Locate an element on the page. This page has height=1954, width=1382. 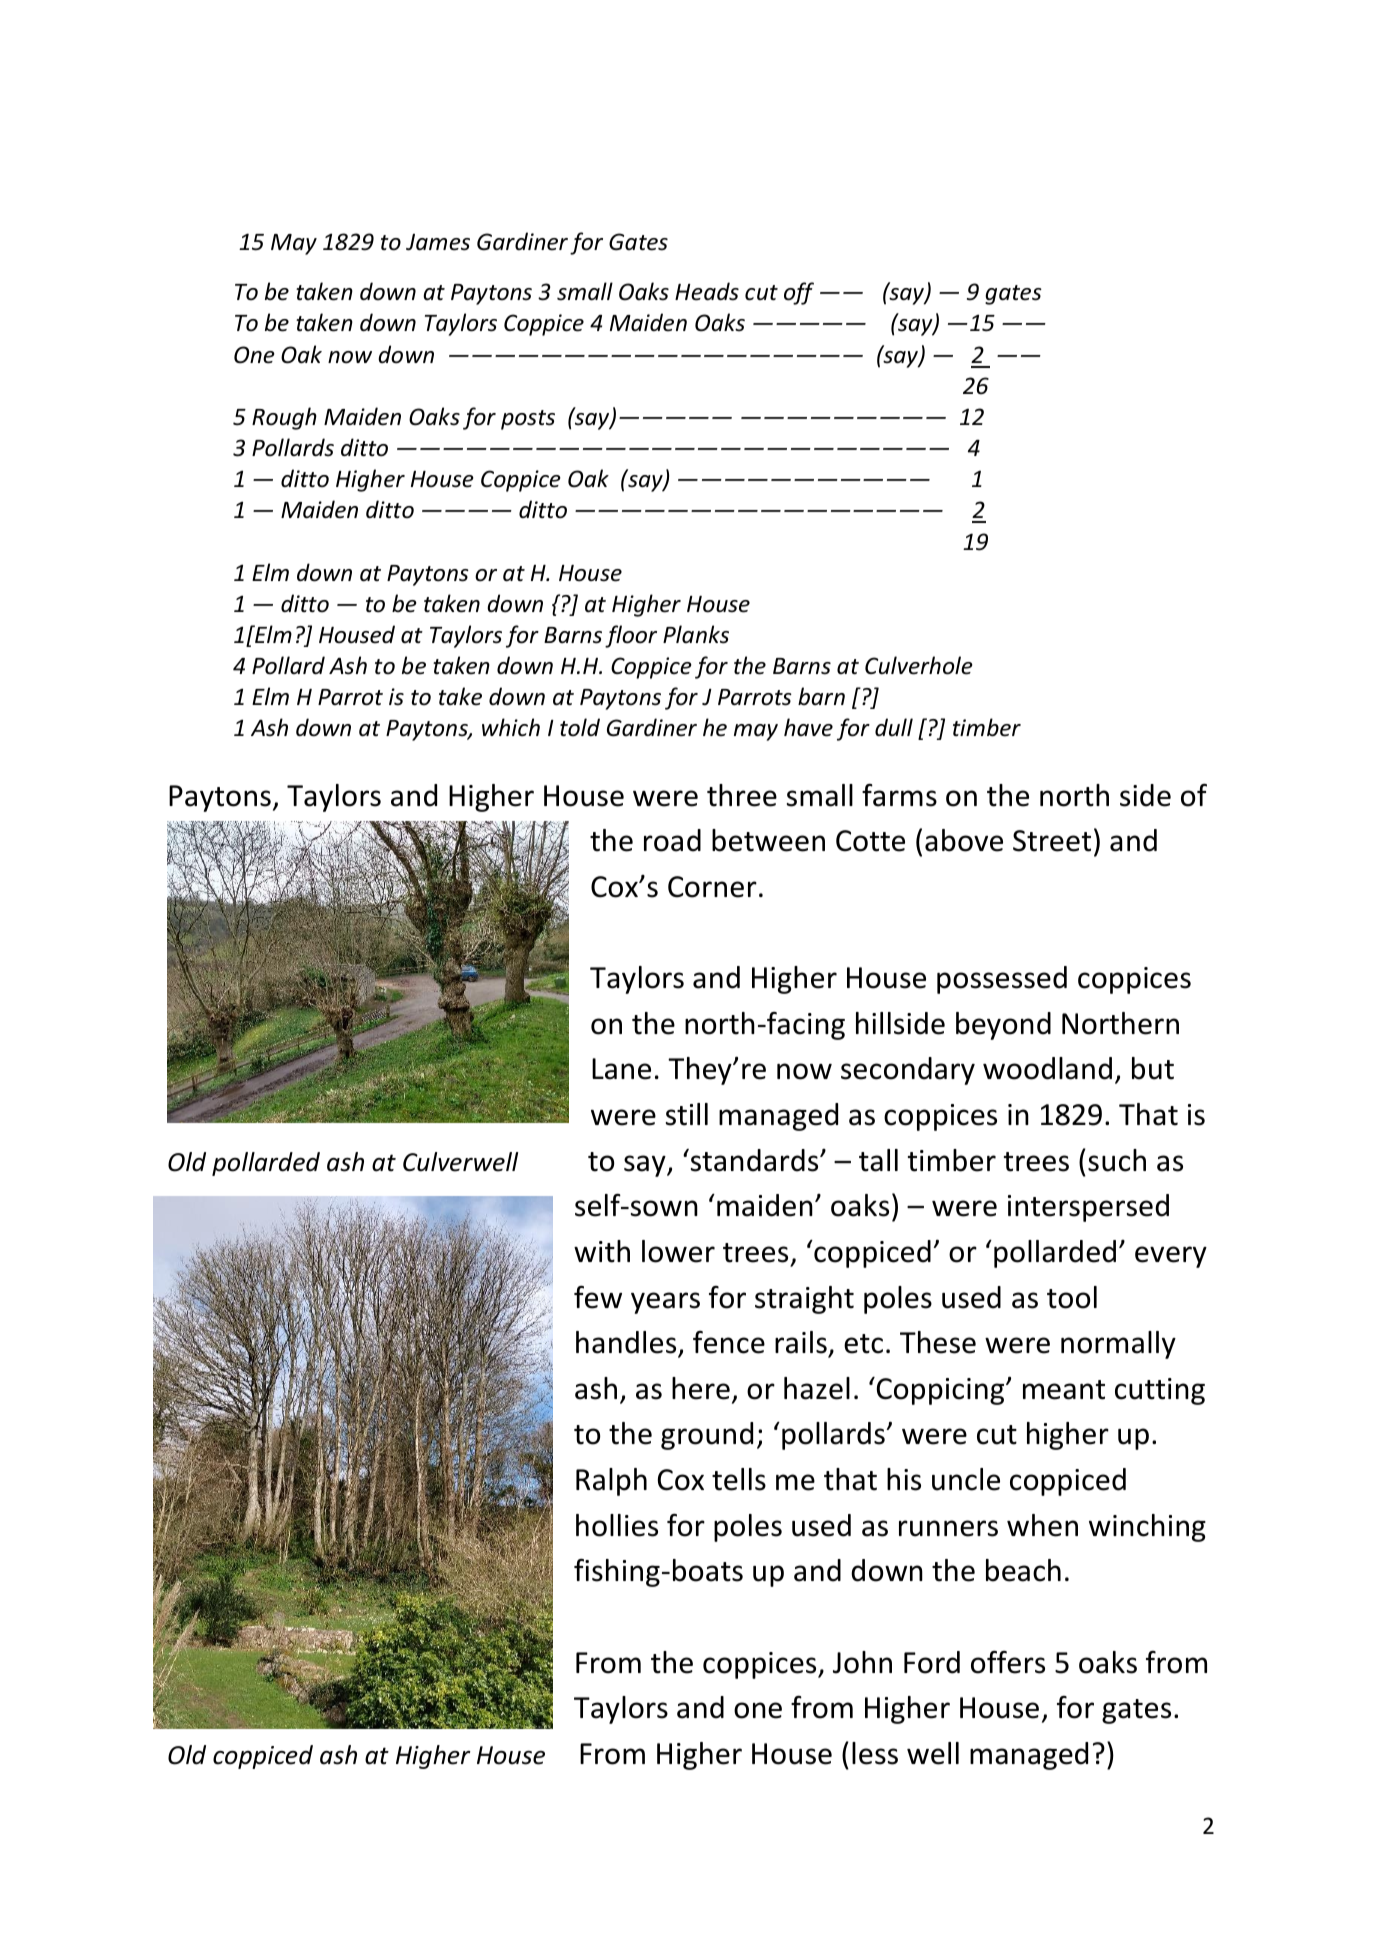
James is located at coordinates (438, 242).
